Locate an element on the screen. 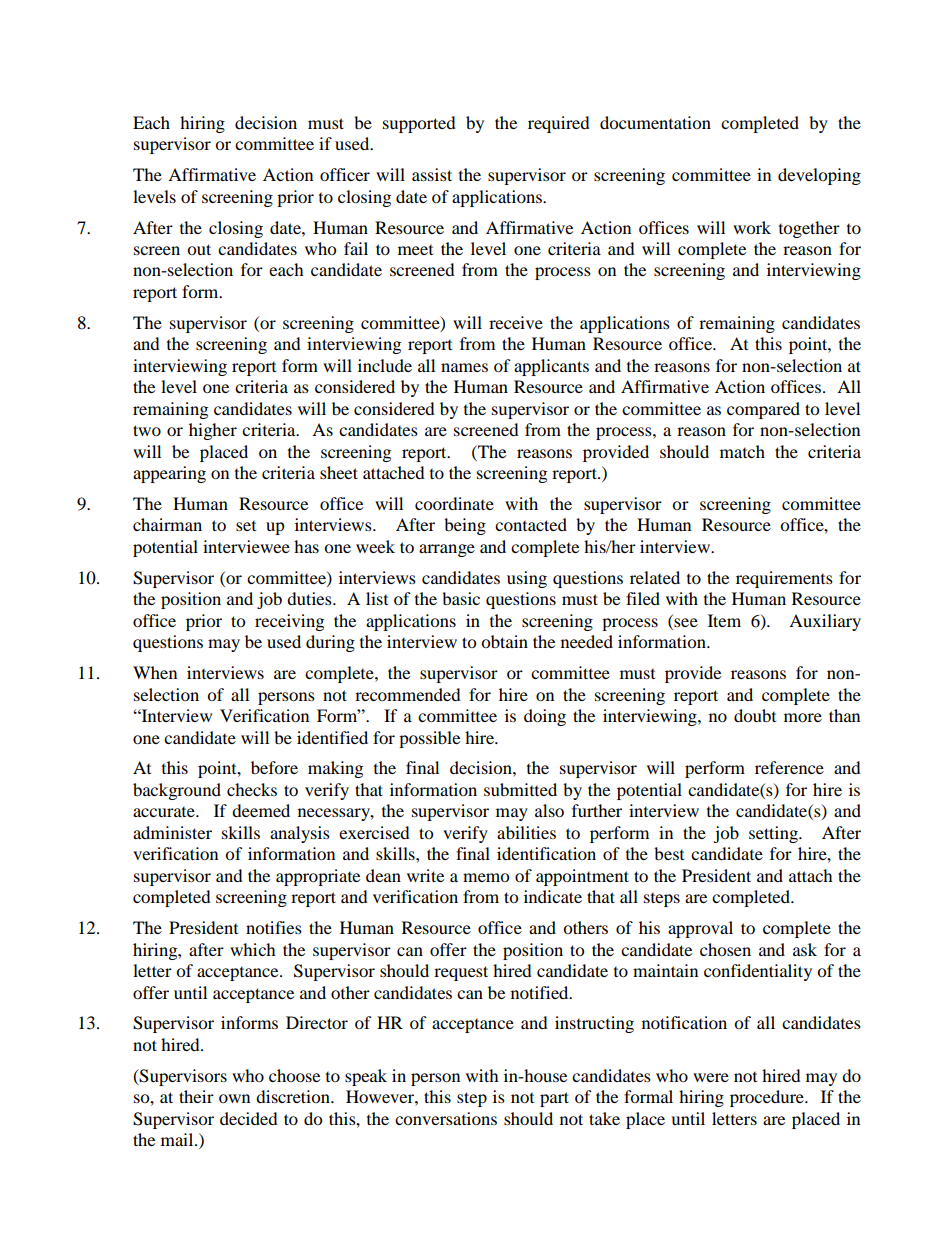 This screenshot has width=952, height=1233. checks is located at coordinates (252, 789).
